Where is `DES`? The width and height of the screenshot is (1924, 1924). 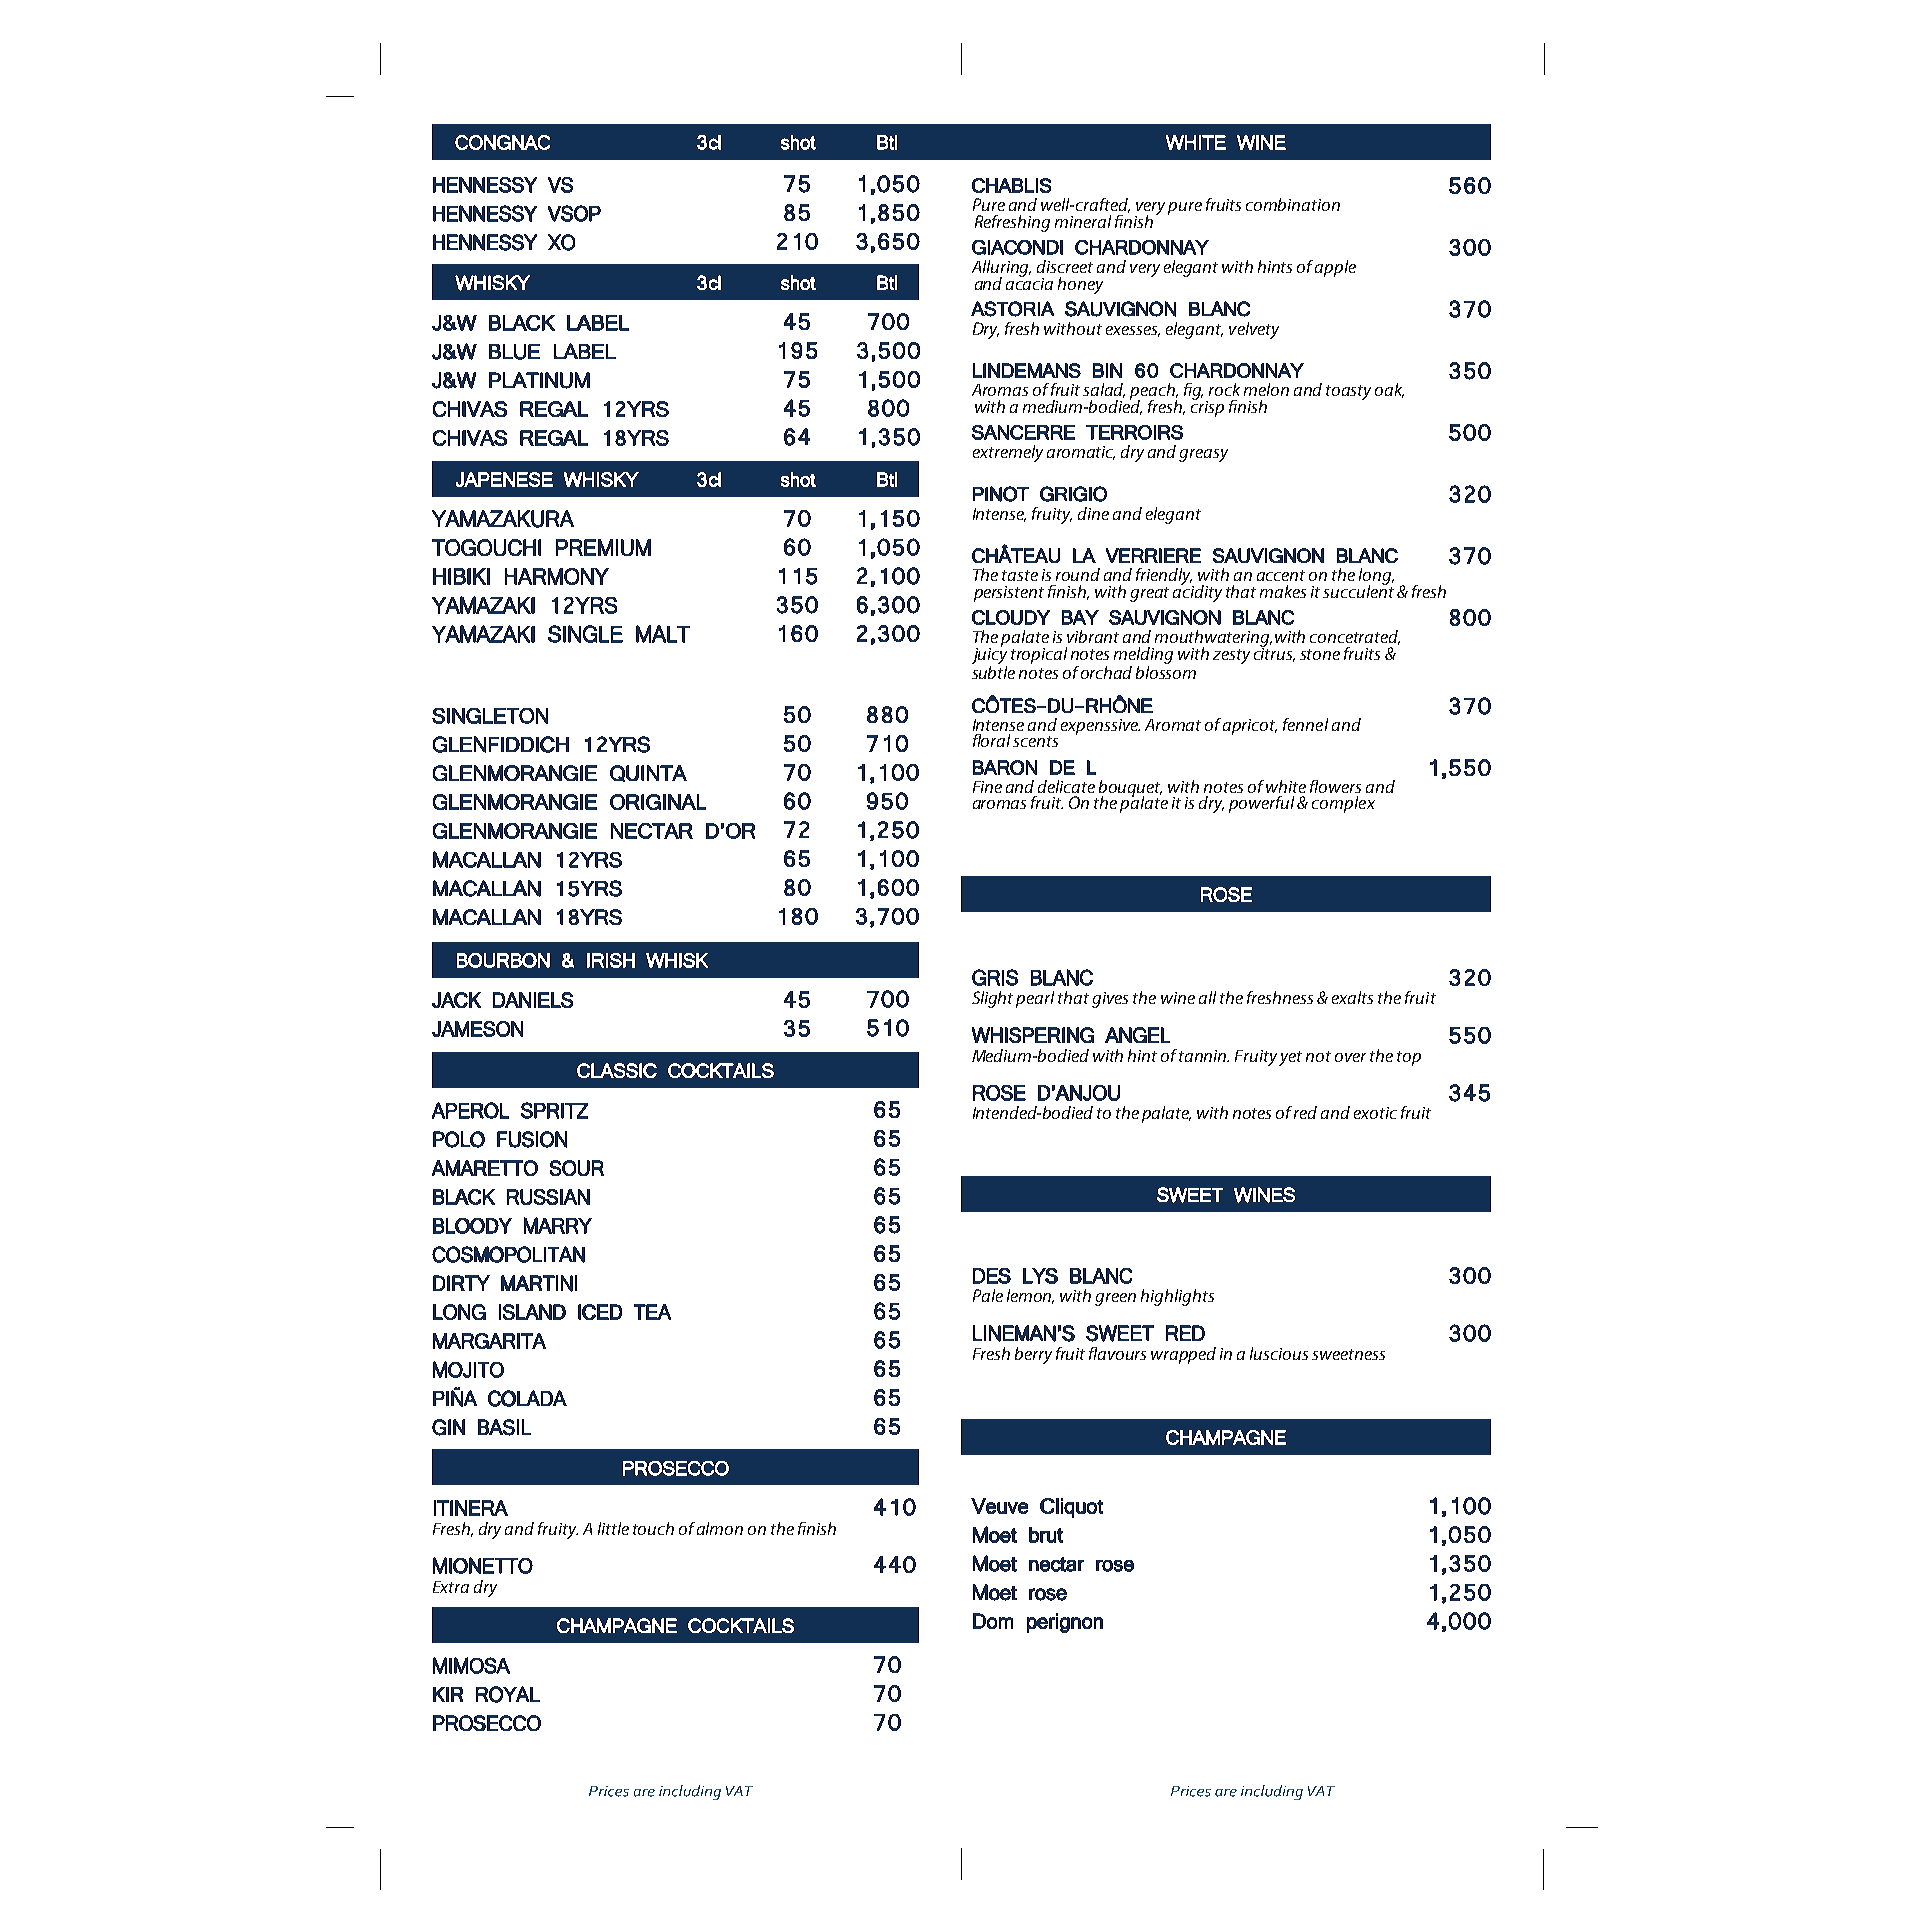 DES is located at coordinates (992, 1276).
